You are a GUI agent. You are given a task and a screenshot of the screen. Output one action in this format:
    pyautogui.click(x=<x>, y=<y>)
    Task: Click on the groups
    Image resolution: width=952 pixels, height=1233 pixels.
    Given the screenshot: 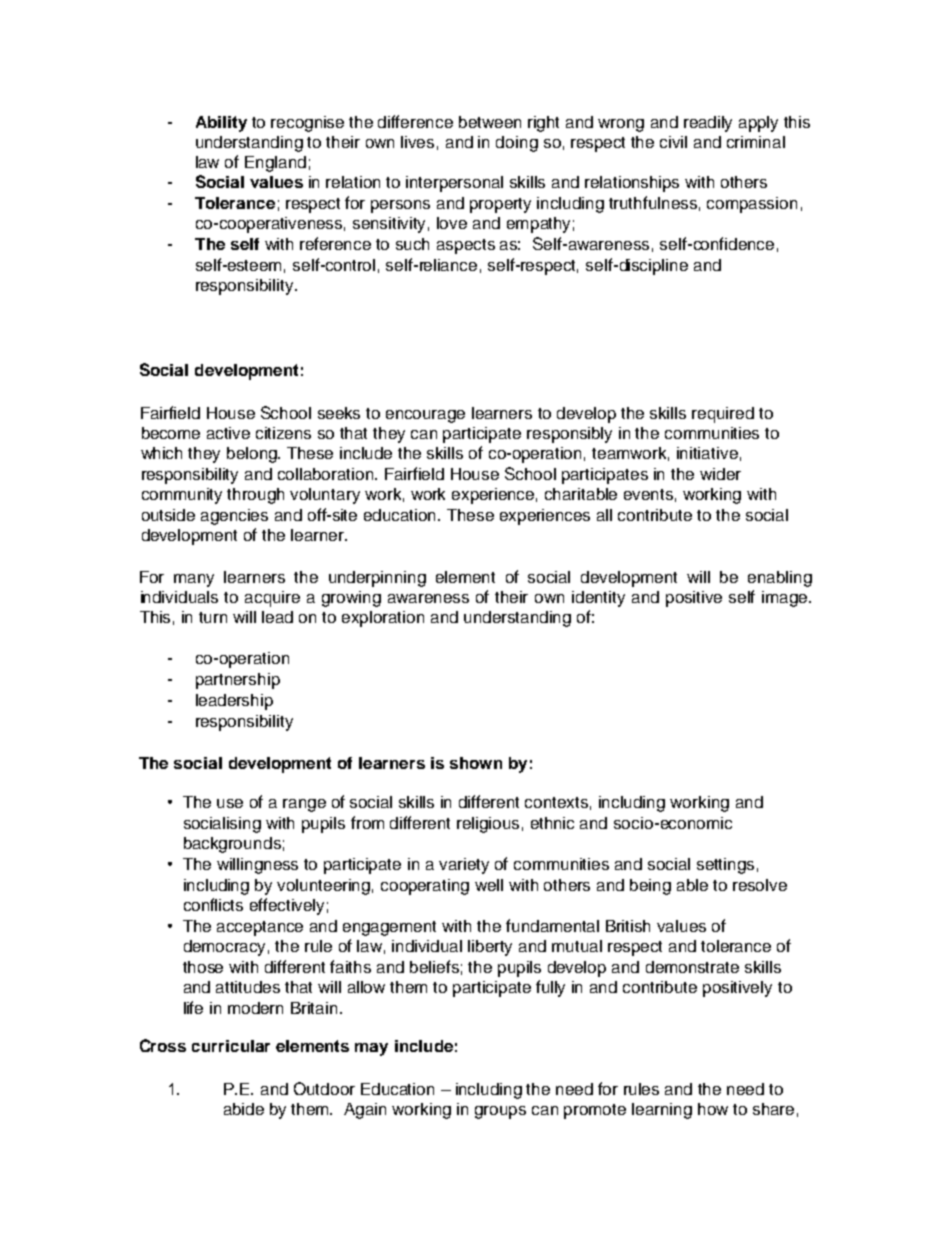 What is the action you would take?
    pyautogui.click(x=500, y=1112)
